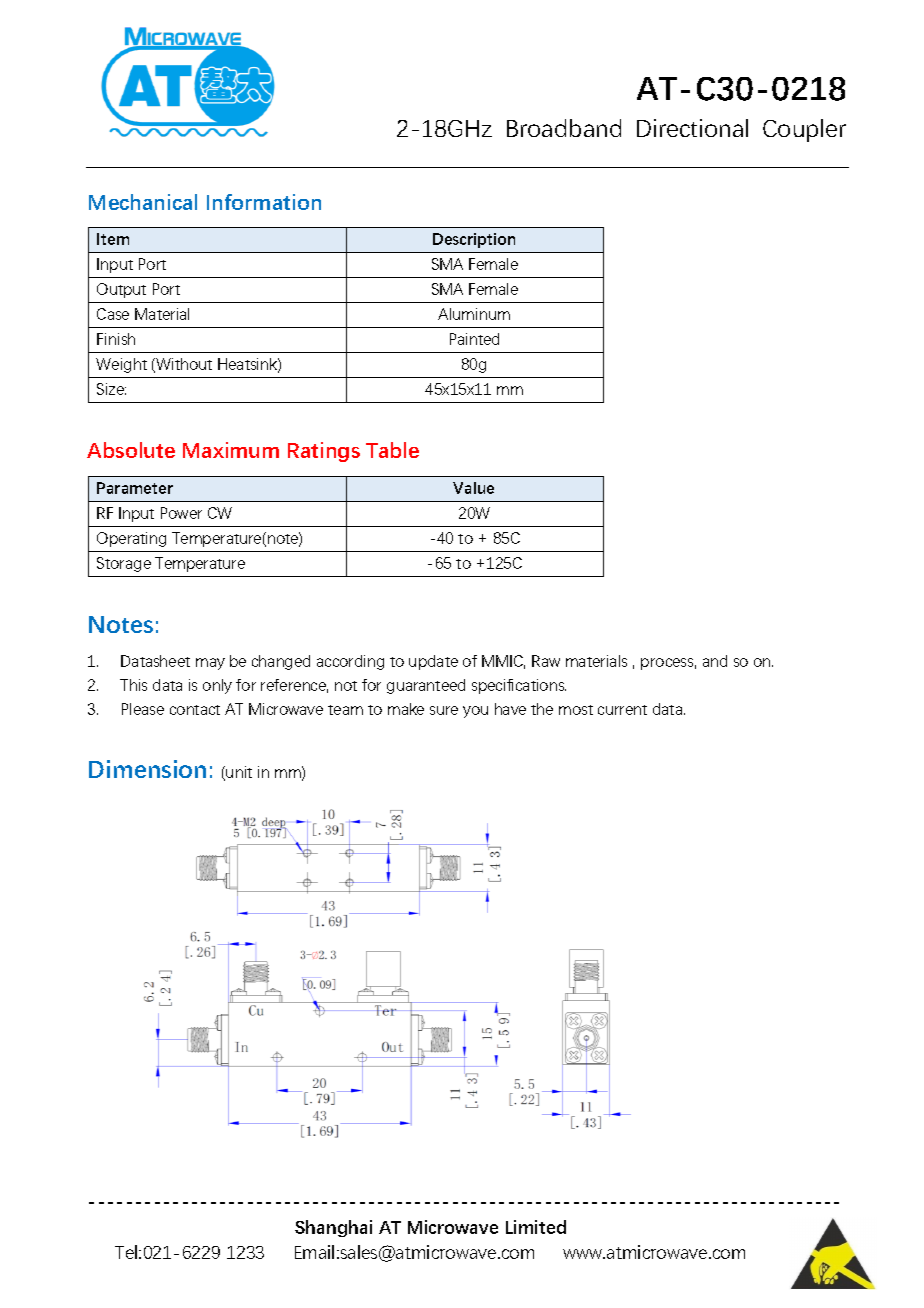  I want to click on Table, so click(392, 450).
